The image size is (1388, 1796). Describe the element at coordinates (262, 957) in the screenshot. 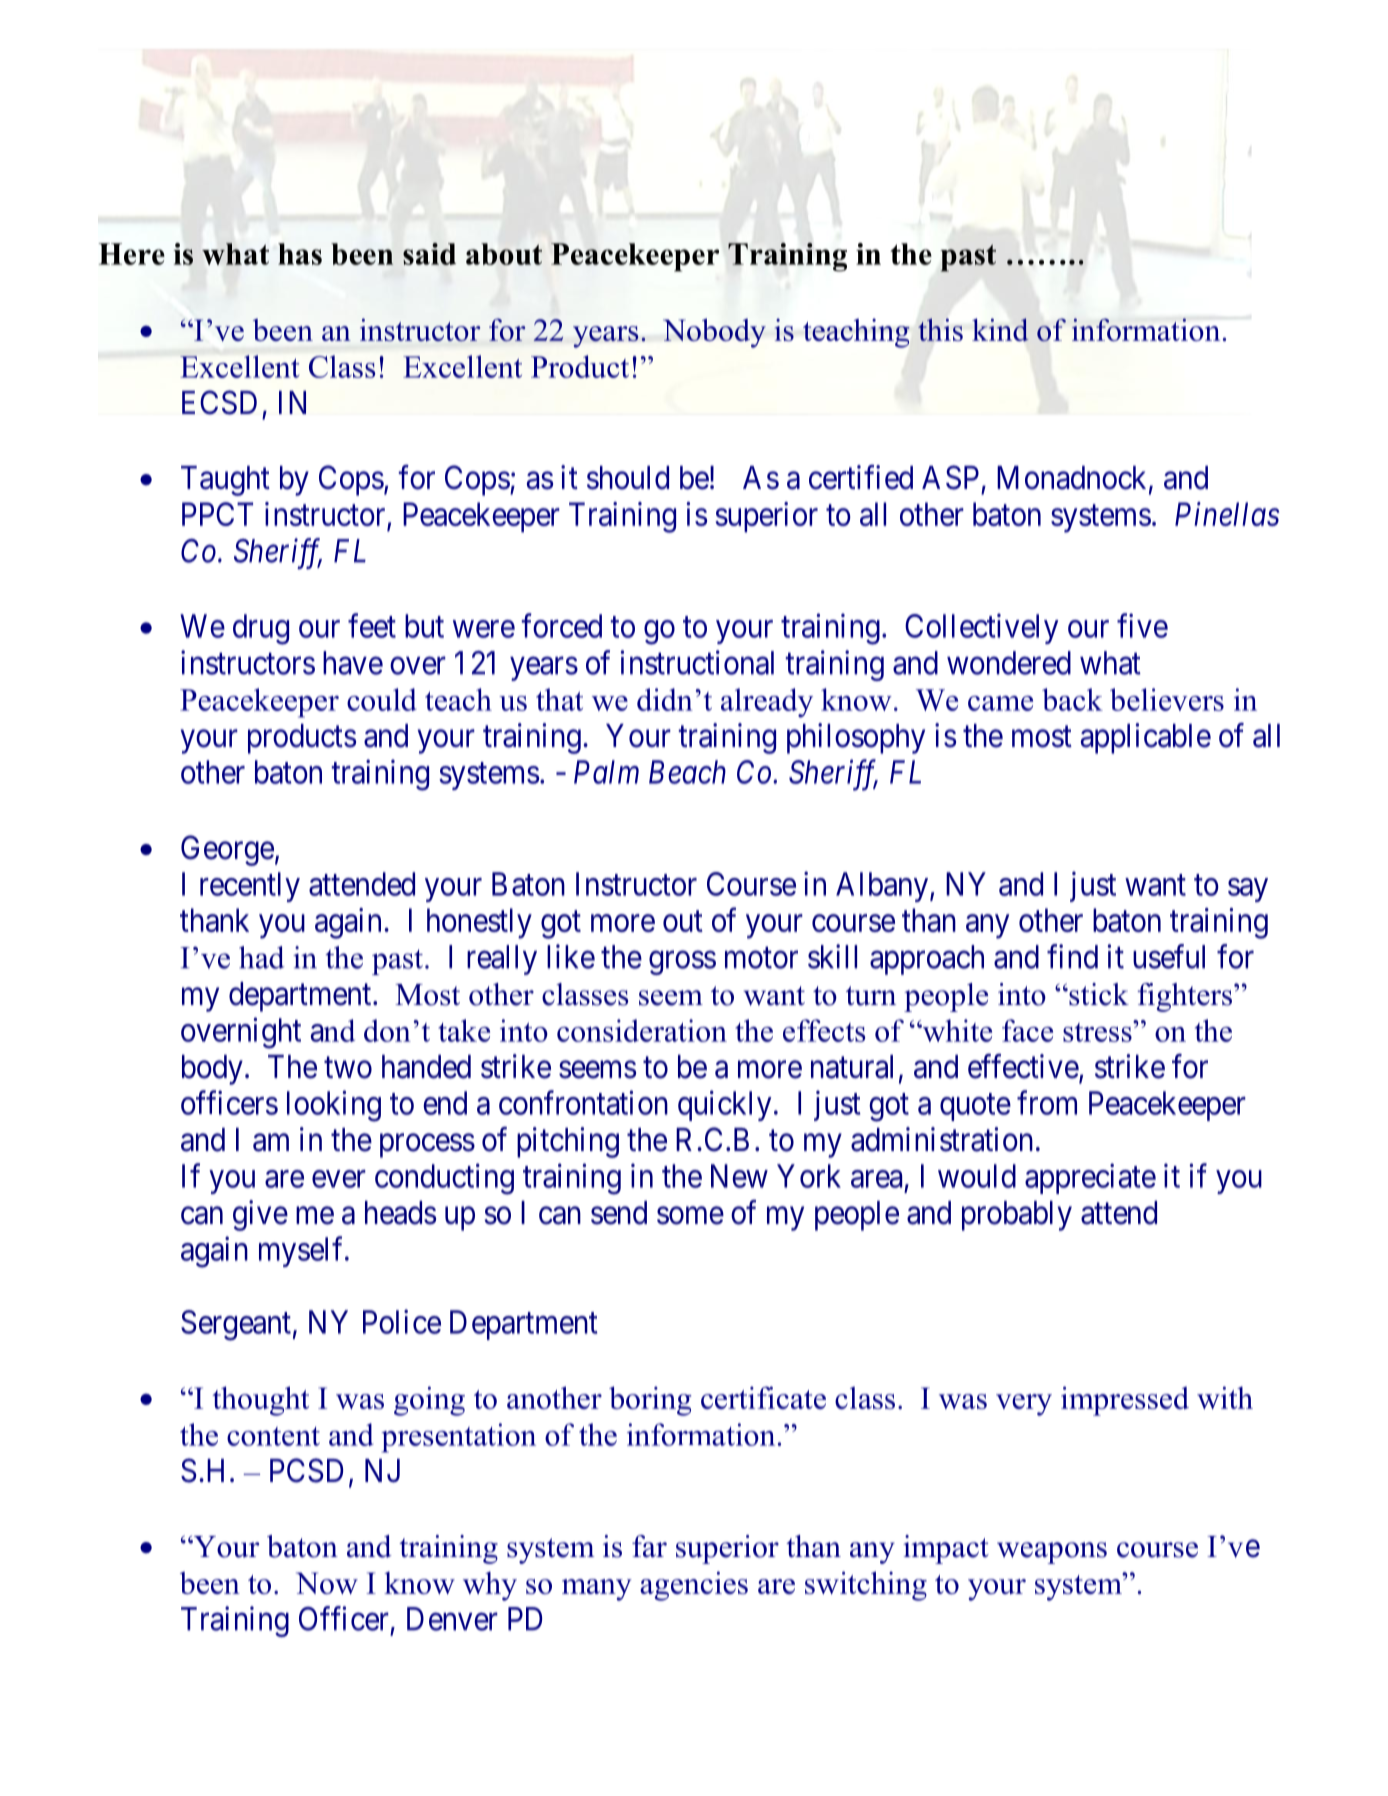

I see `had` at that location.
